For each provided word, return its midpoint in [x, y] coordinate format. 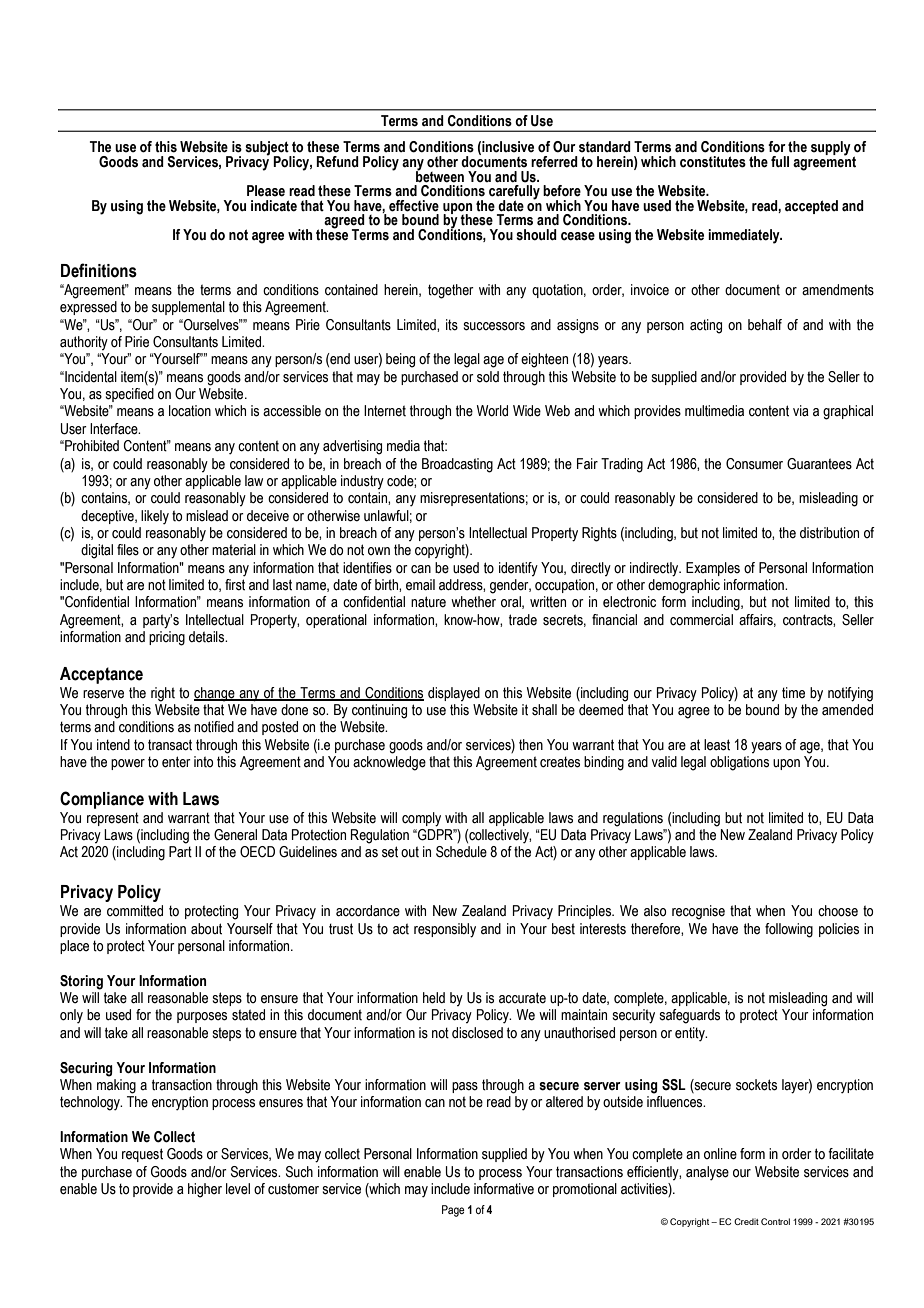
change [215, 694]
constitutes [713, 162]
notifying [850, 694]
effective [414, 206]
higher [205, 1190]
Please [266, 191]
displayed [454, 694]
